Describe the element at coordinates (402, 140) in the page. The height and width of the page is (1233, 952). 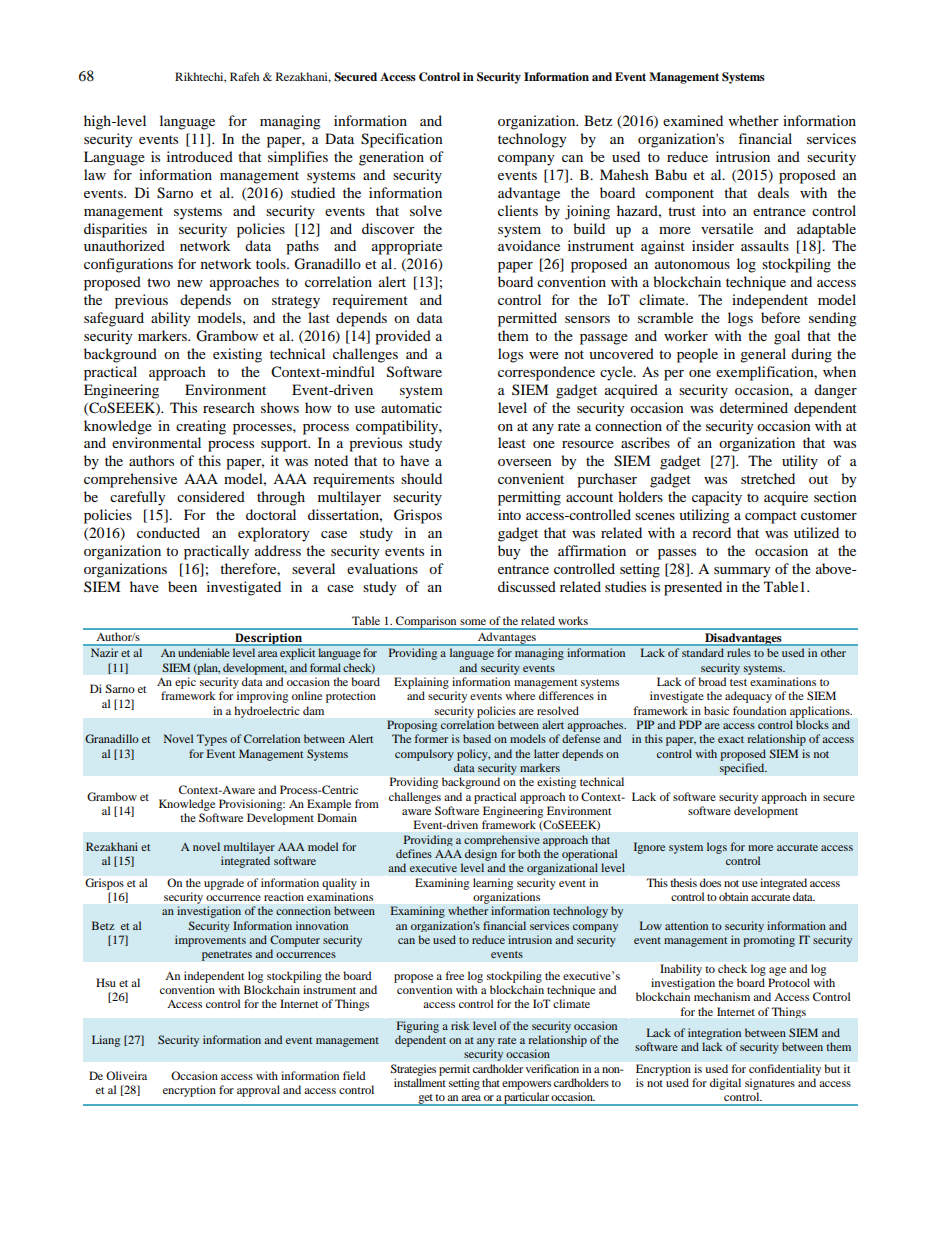
I see `Specification` at that location.
